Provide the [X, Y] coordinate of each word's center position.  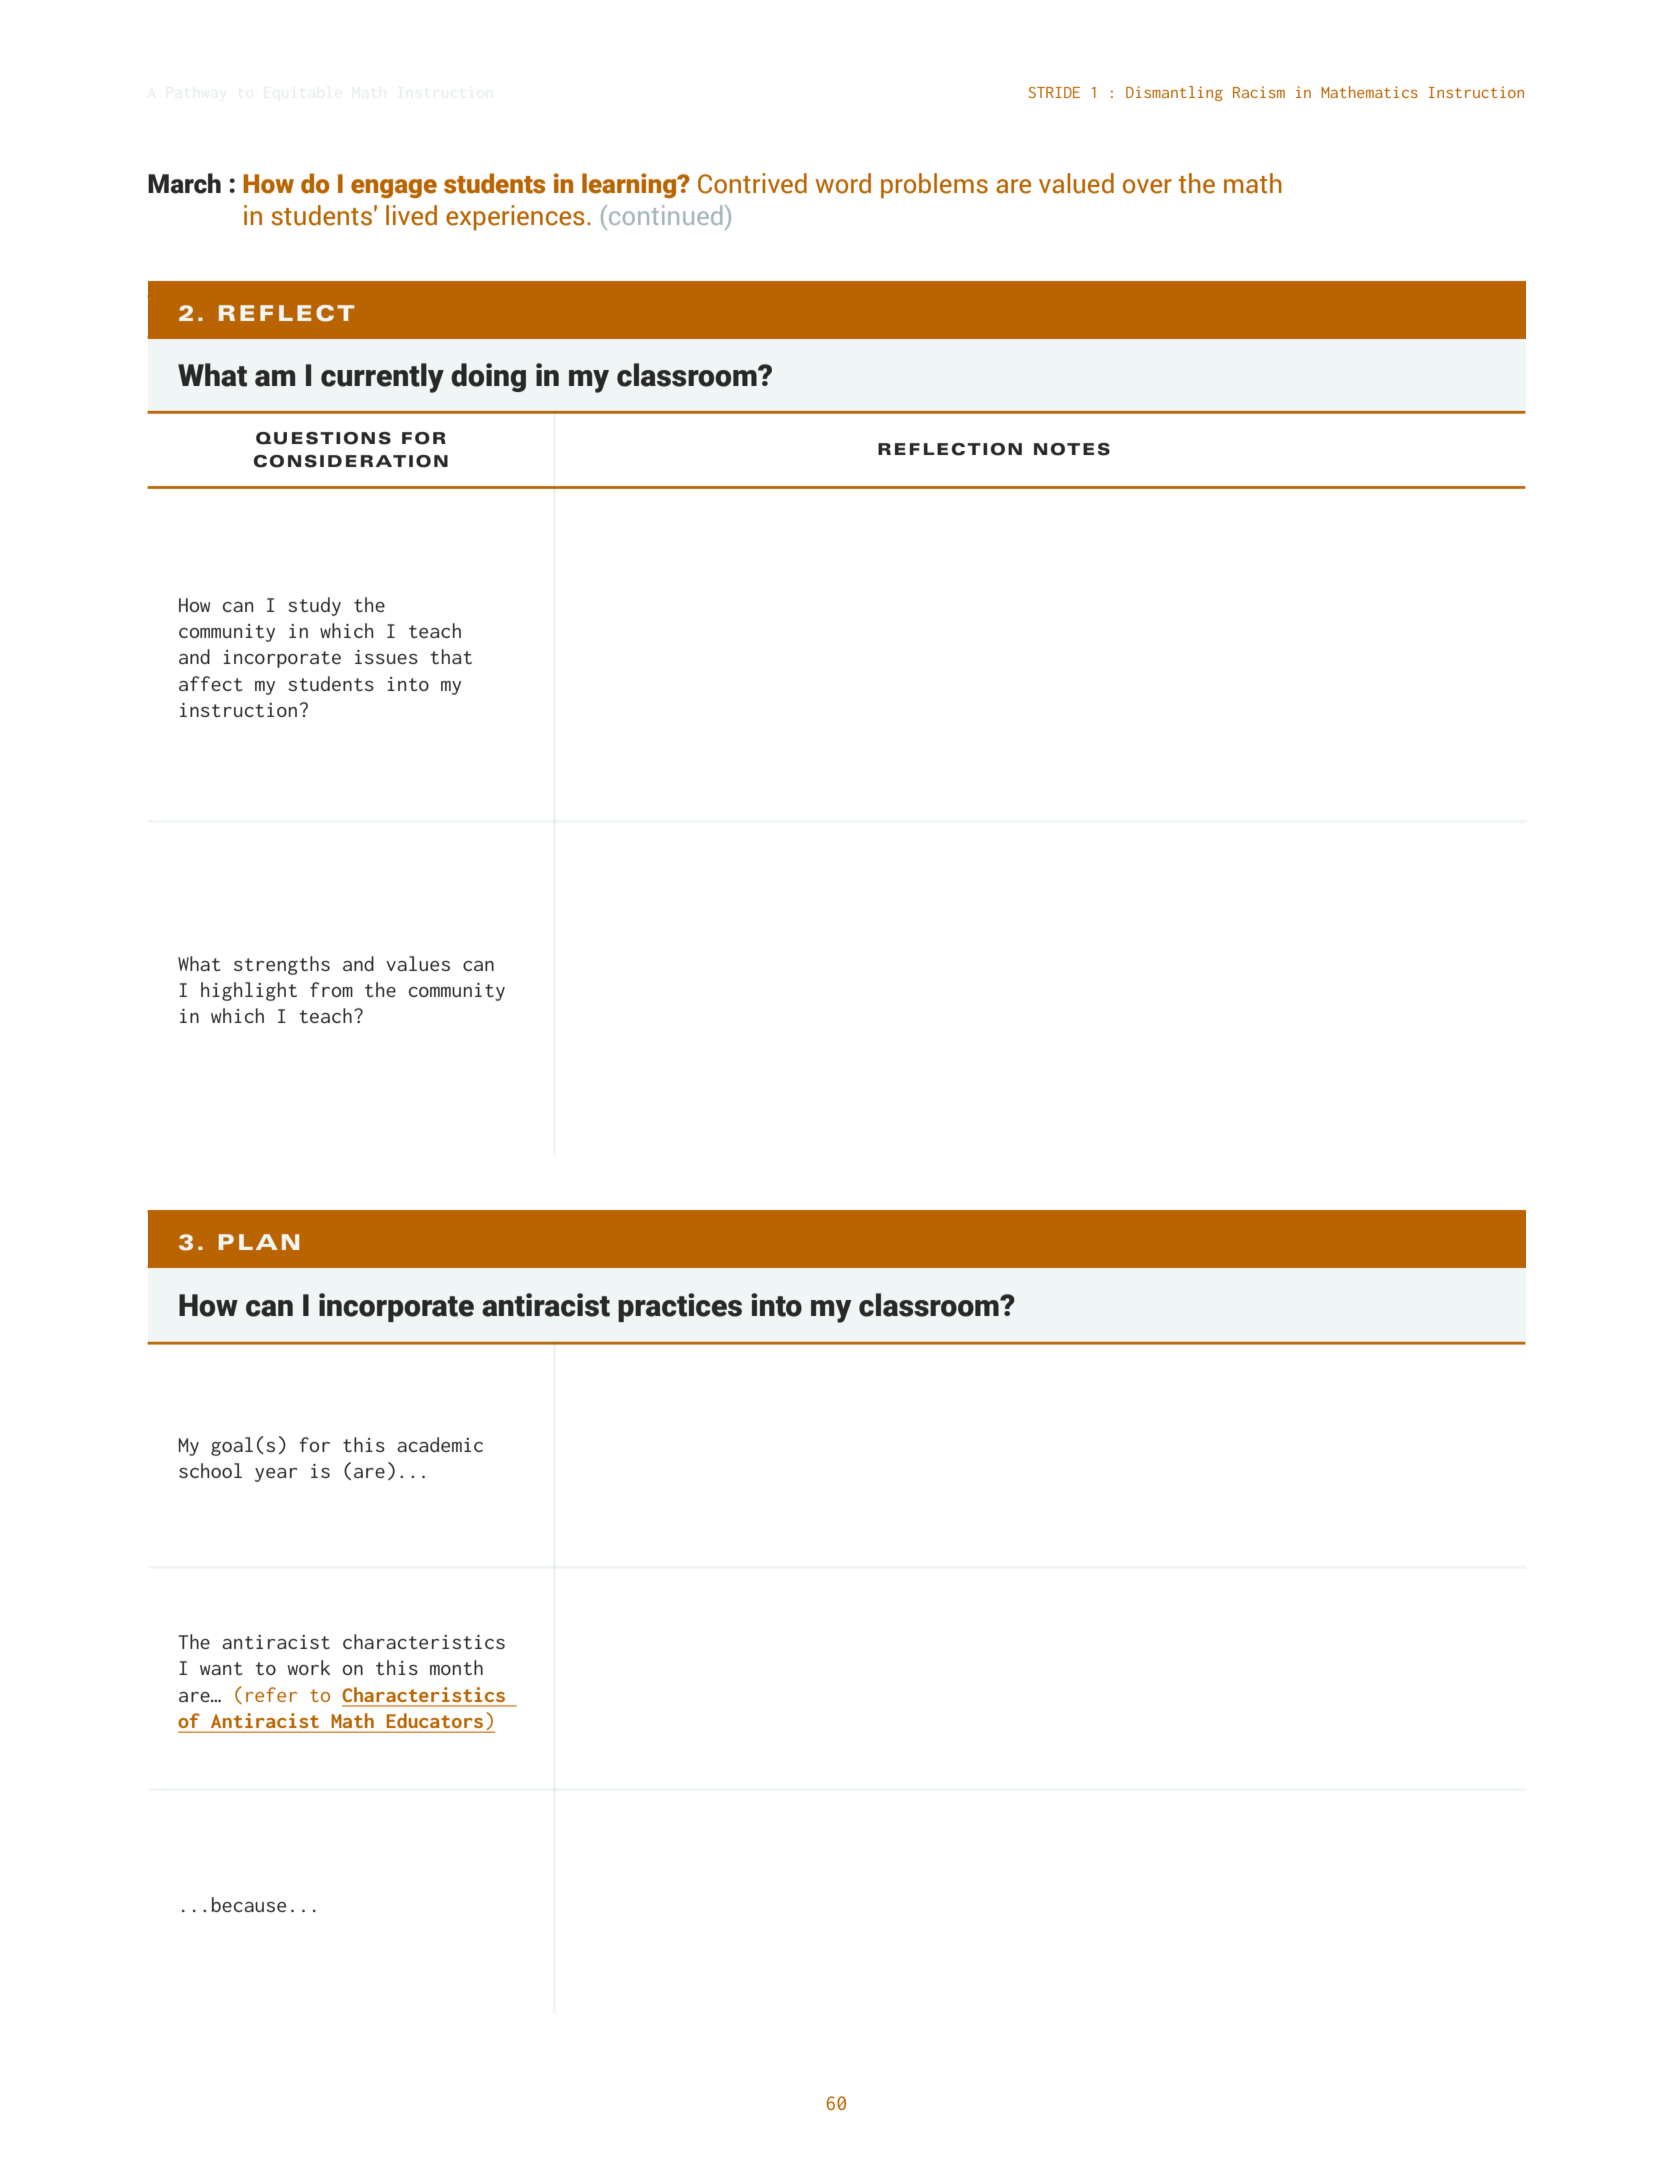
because [249, 1904]
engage [394, 188]
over [1147, 186]
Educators [435, 1720]
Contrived [752, 183]
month [456, 1667]
